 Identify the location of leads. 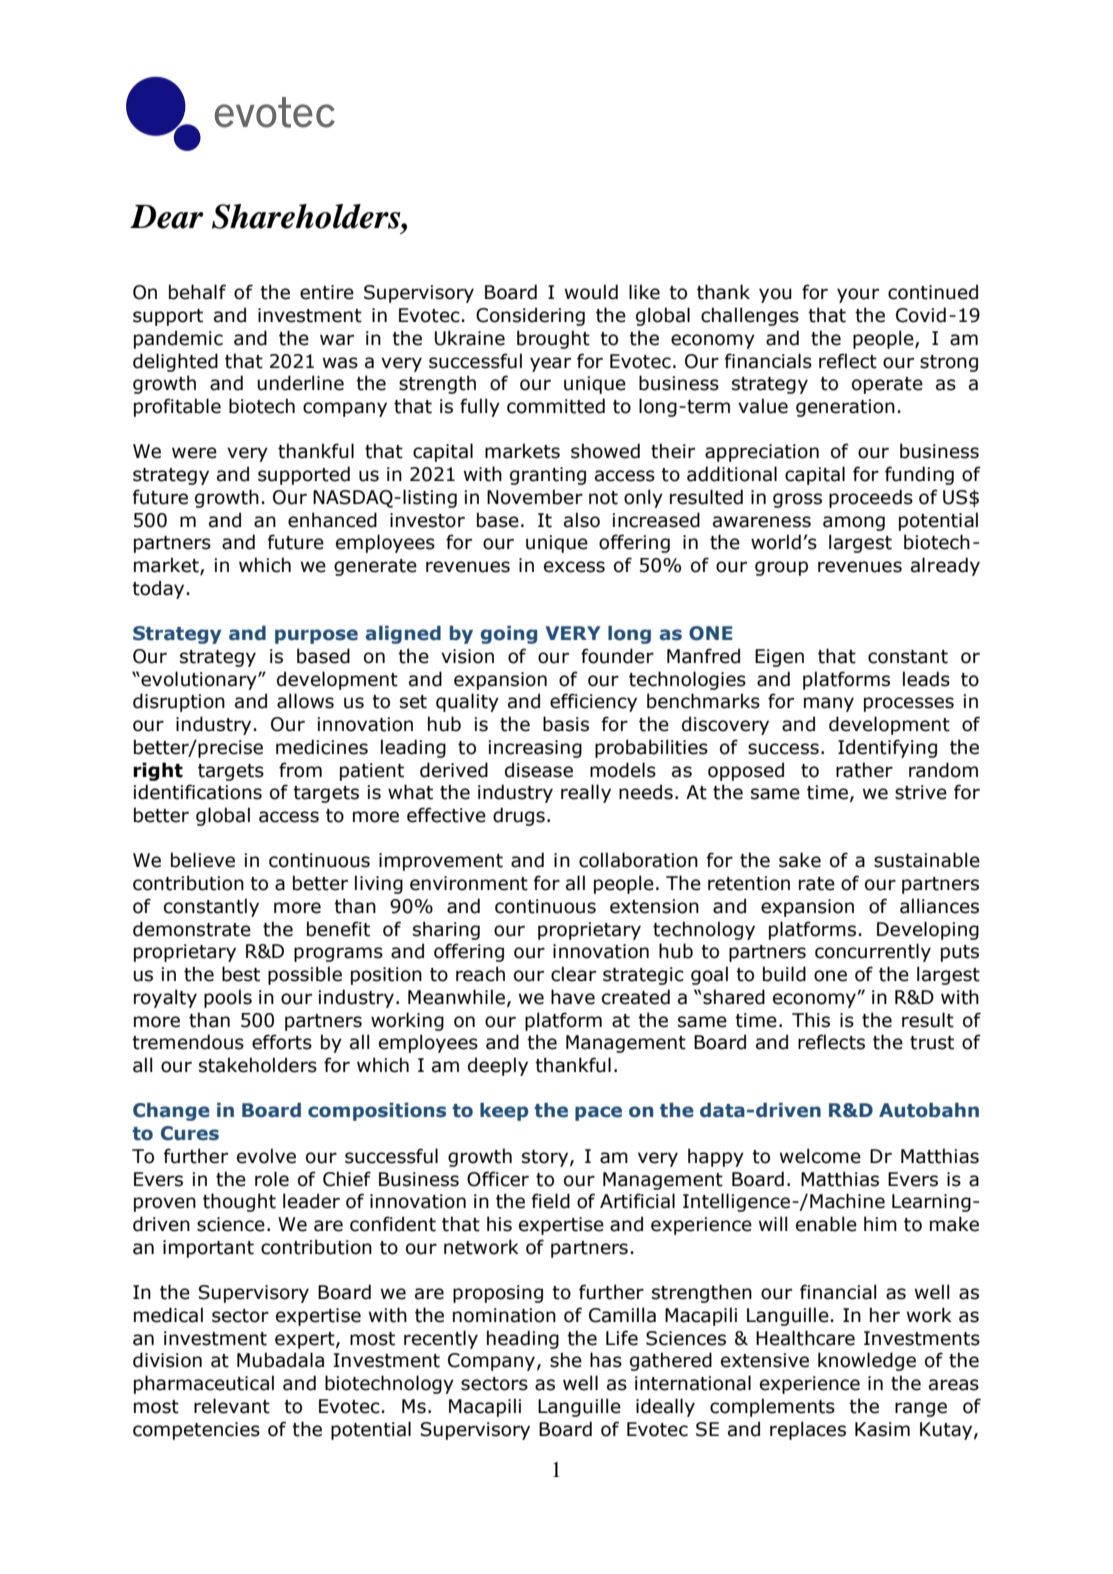
(926, 679).
